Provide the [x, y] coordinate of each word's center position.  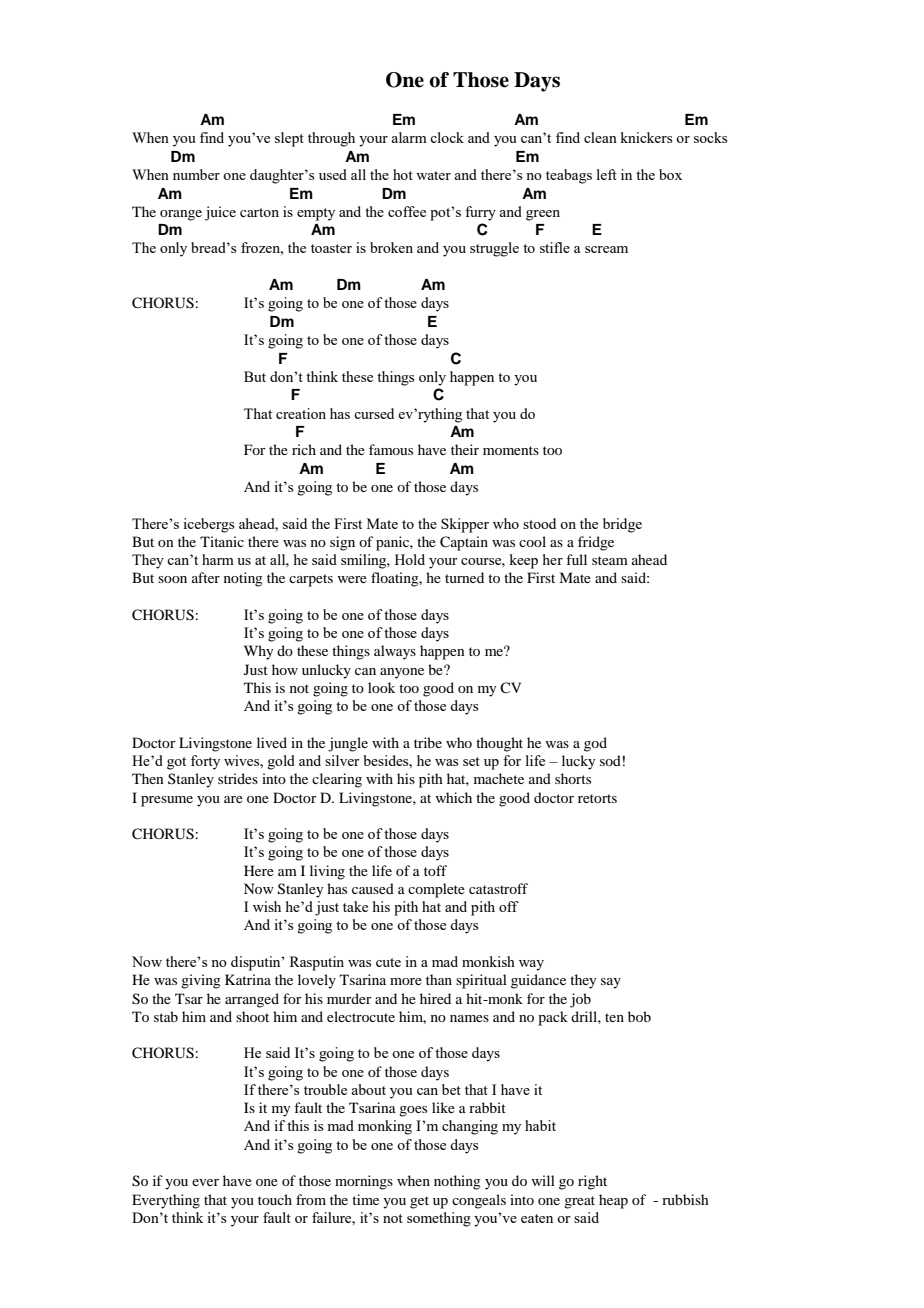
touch [275, 1199]
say [611, 983]
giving [201, 981]
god [595, 744]
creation [301, 413]
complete [436, 890]
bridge [622, 525]
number [196, 174]
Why [258, 652]
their [465, 449]
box [670, 174]
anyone [402, 673]
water [433, 175]
